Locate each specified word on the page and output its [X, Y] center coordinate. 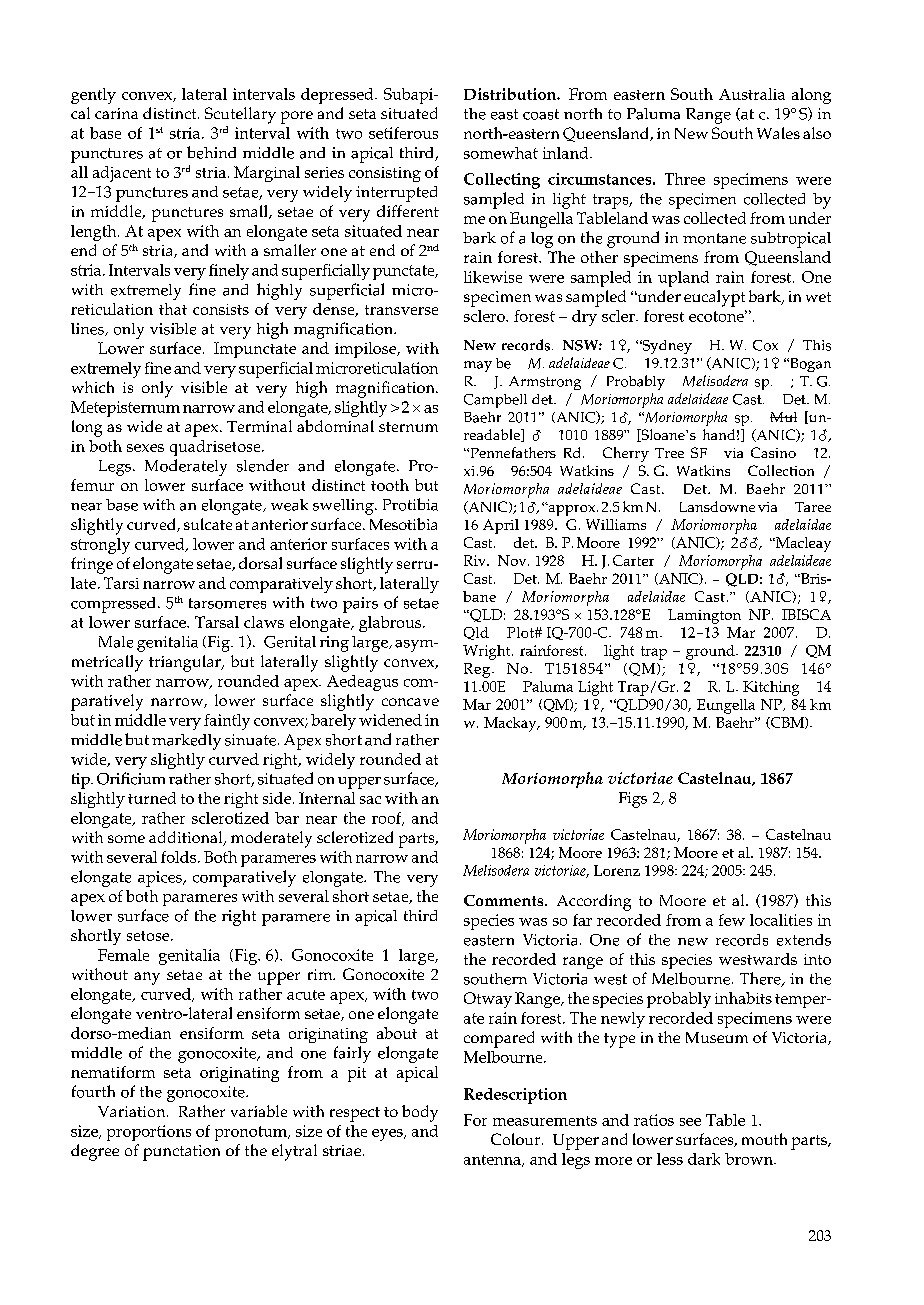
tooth [390, 485]
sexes [145, 448]
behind [211, 152]
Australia [752, 94]
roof [388, 819]
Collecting [502, 181]
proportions [149, 1133]
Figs [633, 800]
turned [152, 798]
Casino [773, 452]
